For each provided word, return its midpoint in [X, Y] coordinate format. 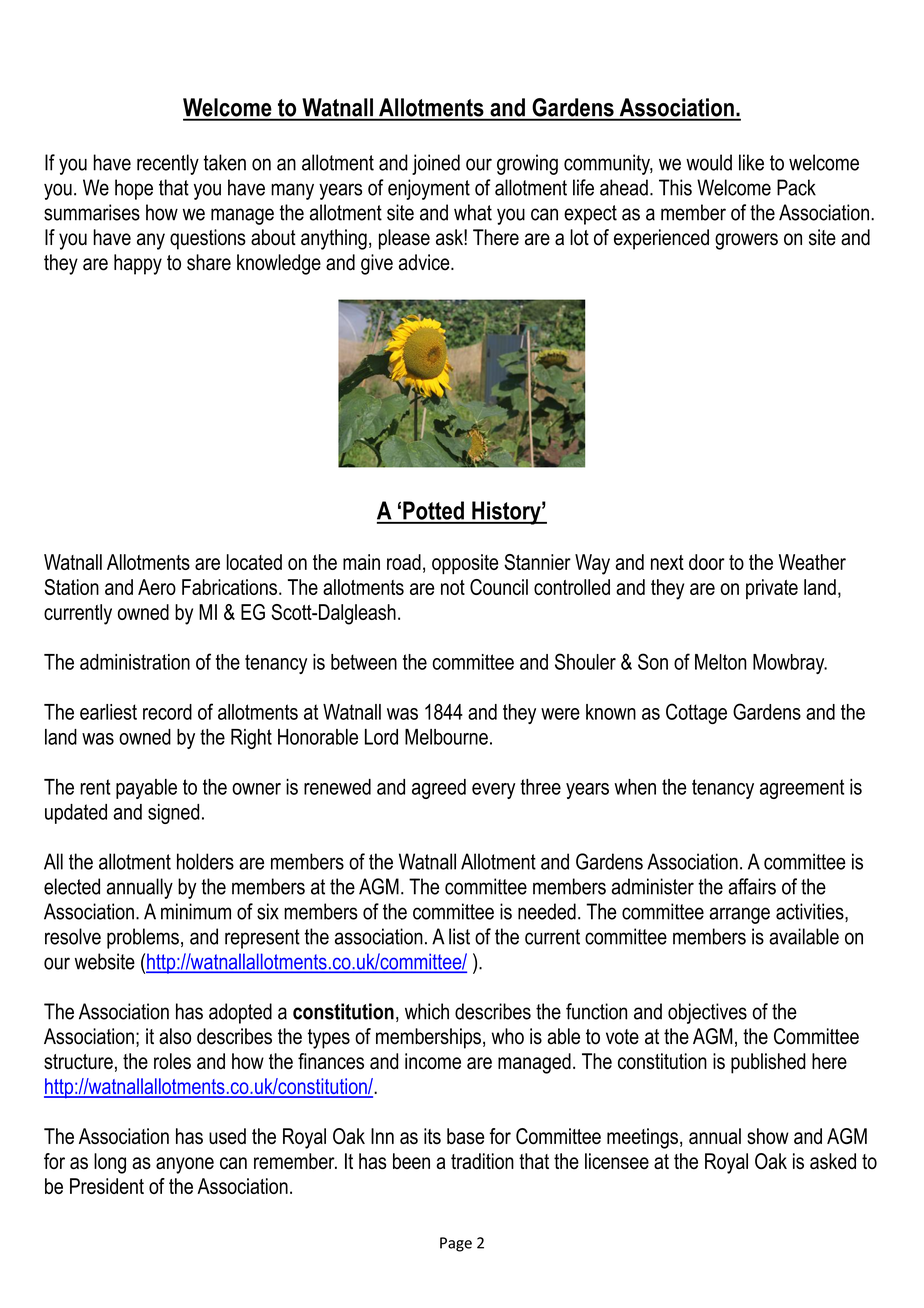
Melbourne [446, 737]
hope [134, 189]
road [404, 562]
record [167, 712]
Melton [721, 662]
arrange [739, 915]
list [459, 936]
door [707, 562]
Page [456, 1244]
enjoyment [429, 189]
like [751, 162]
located [254, 562]
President [107, 1186]
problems [143, 938]
